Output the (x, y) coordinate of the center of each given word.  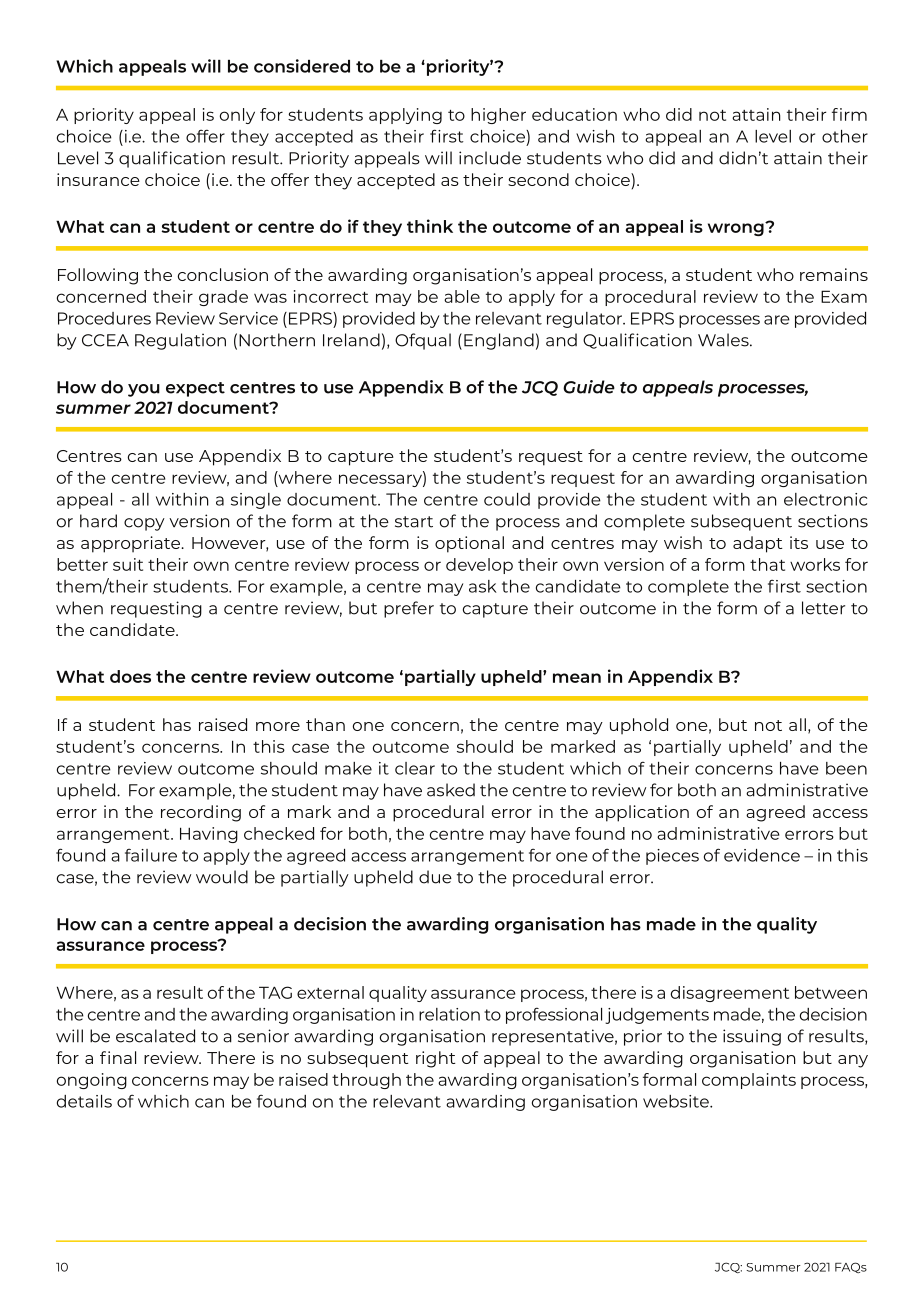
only (237, 116)
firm (849, 114)
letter (823, 608)
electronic (825, 499)
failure (151, 855)
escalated (155, 1036)
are (777, 320)
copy (144, 524)
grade (223, 298)
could (507, 499)
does (130, 676)
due (435, 877)
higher (498, 116)
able (462, 296)
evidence (762, 855)
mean (577, 678)
